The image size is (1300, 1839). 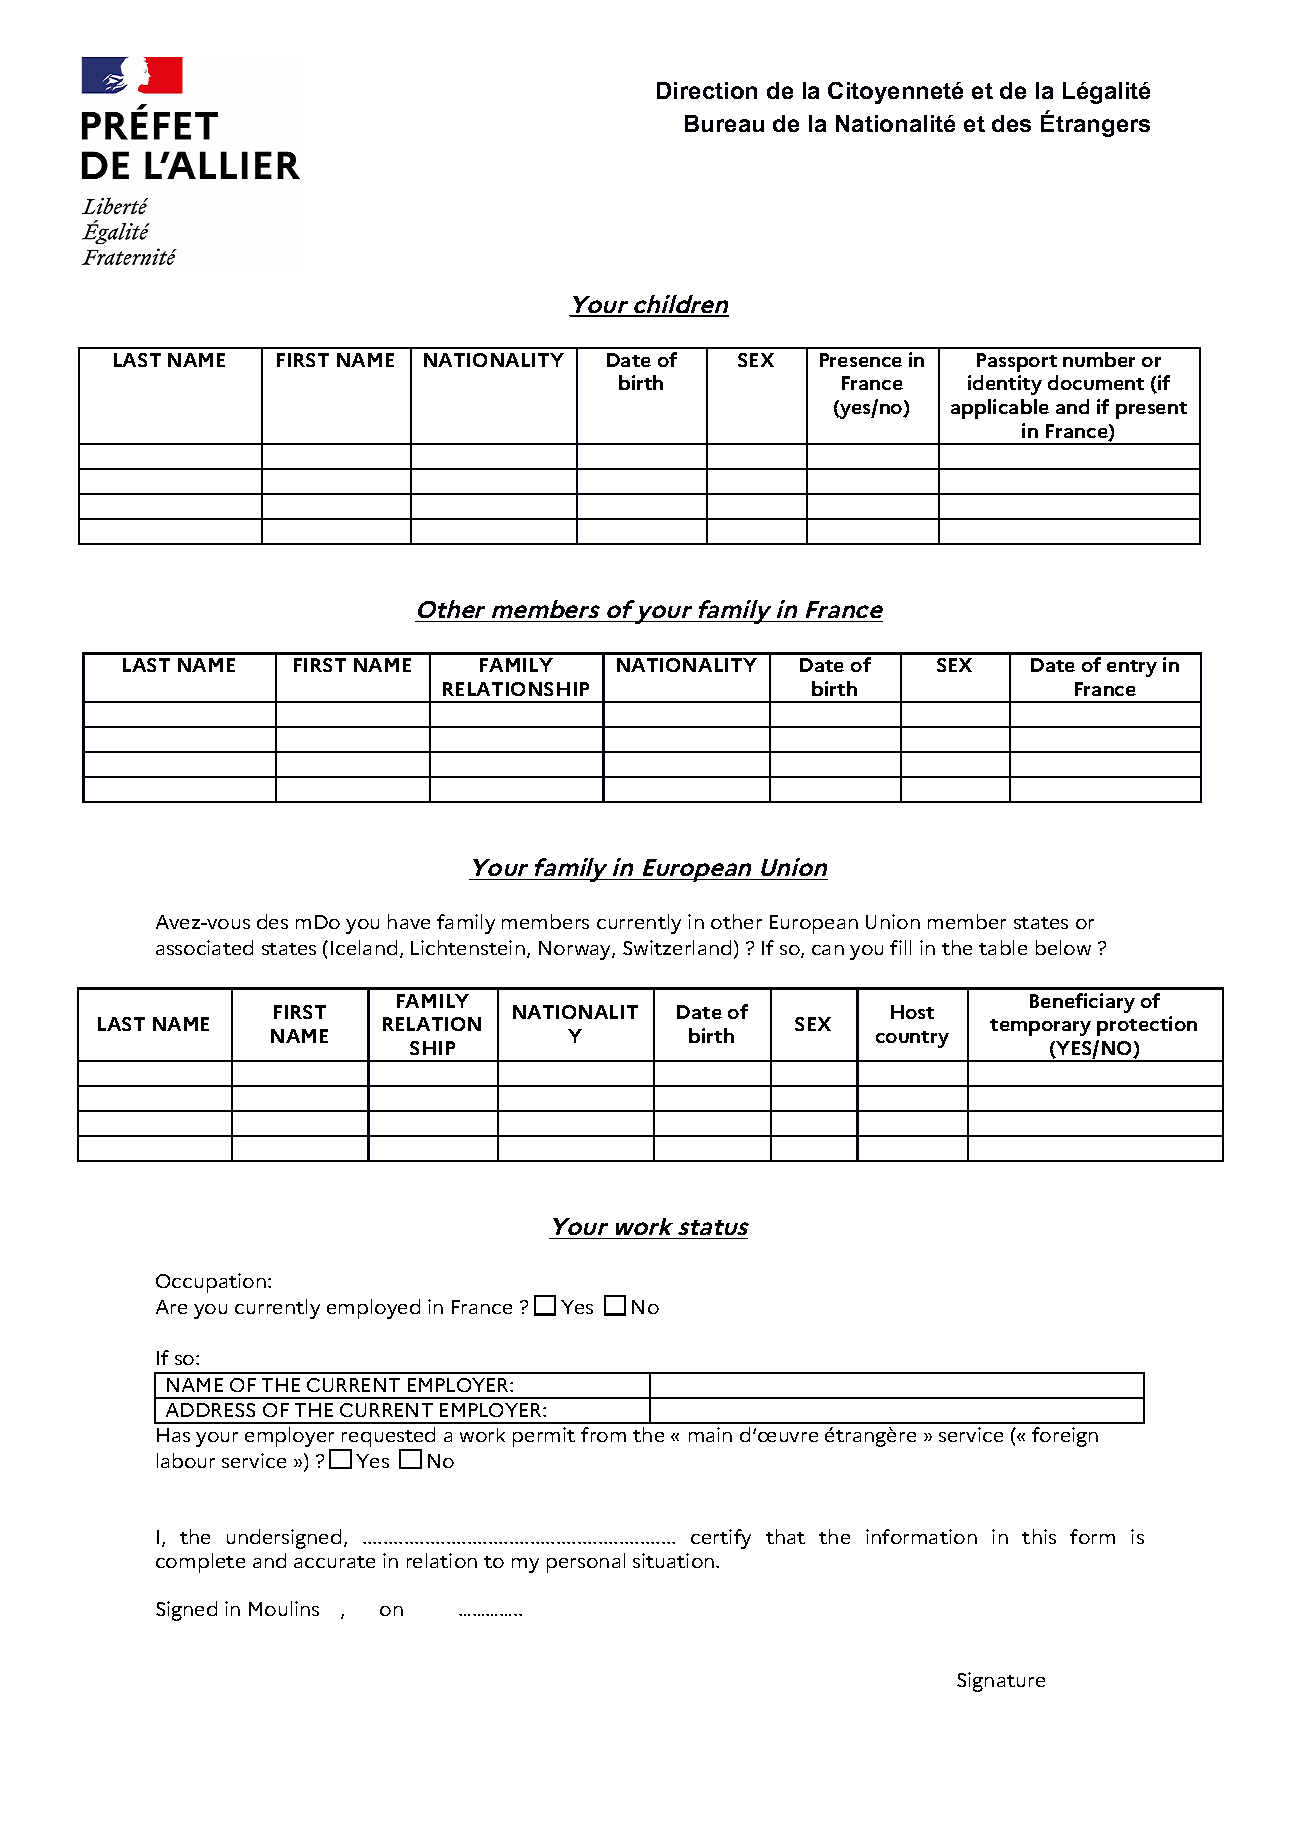 I want to click on Occupation, so click(x=212, y=1283).
